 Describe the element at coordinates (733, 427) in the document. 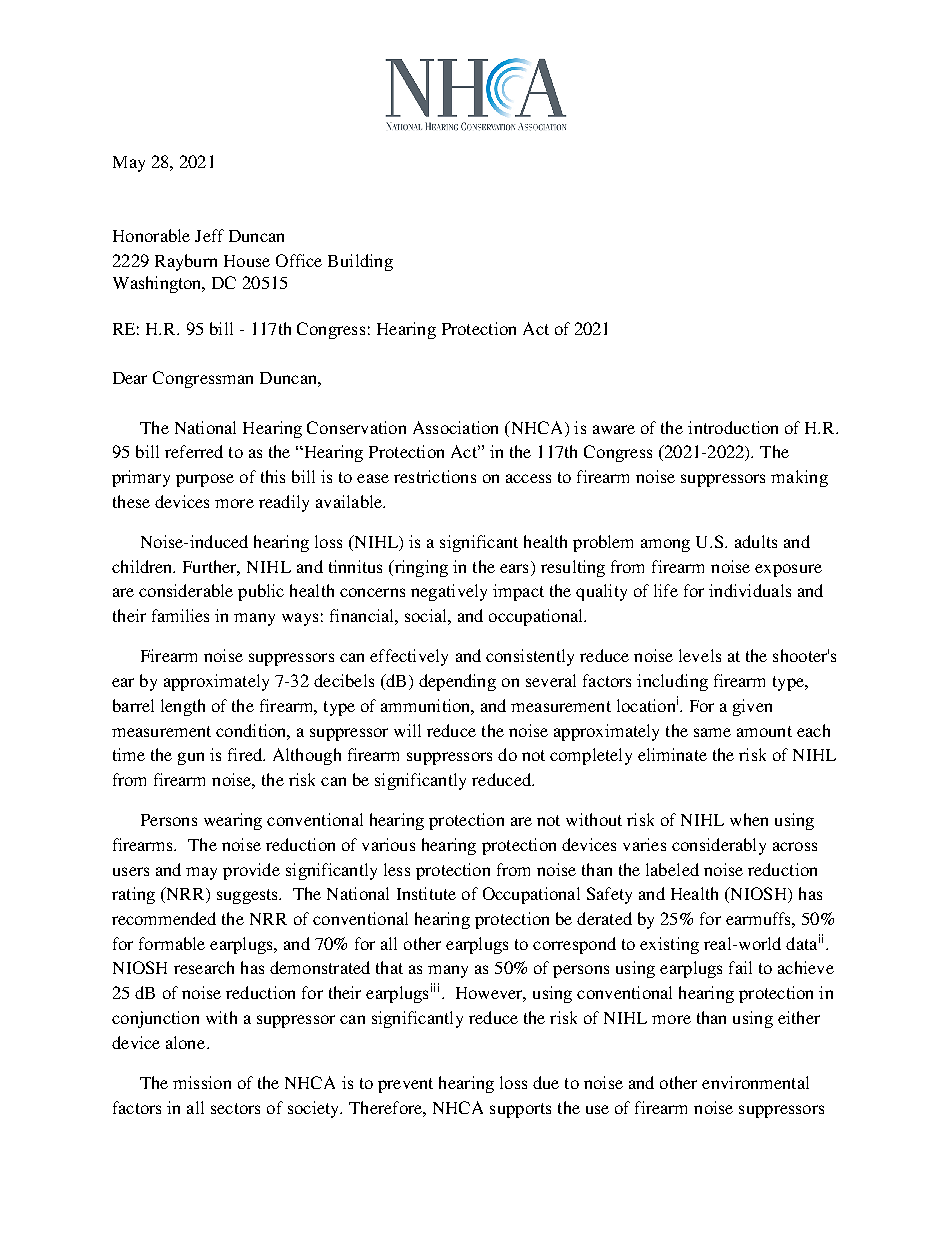

I see `introduction` at that location.
